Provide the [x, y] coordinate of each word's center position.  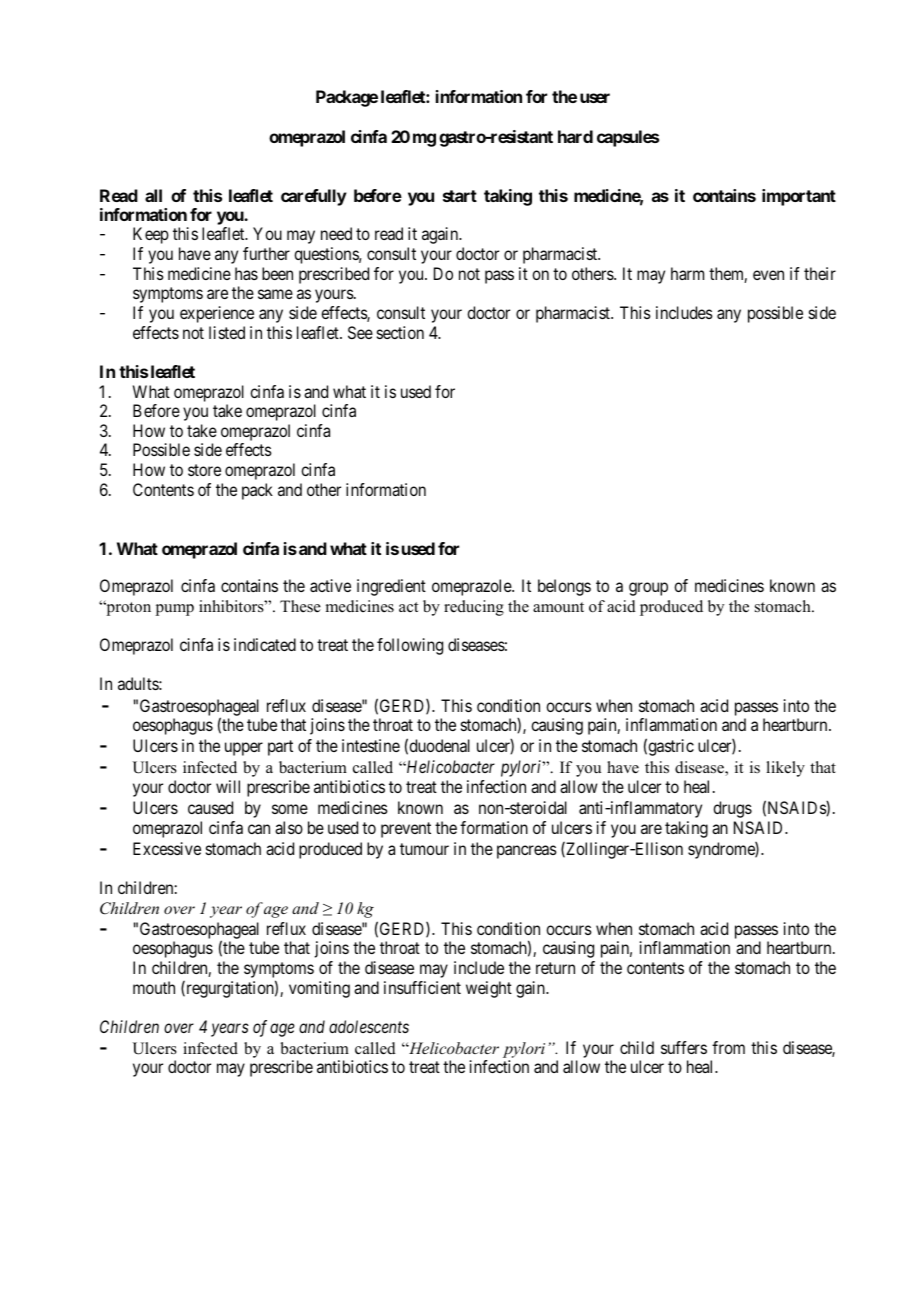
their [820, 273]
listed [227, 332]
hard [575, 136]
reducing [474, 608]
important [799, 197]
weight [489, 989]
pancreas [527, 852]
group [648, 589]
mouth [154, 987]
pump [175, 610]
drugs [732, 809]
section [400, 332]
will [228, 786]
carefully [314, 197]
